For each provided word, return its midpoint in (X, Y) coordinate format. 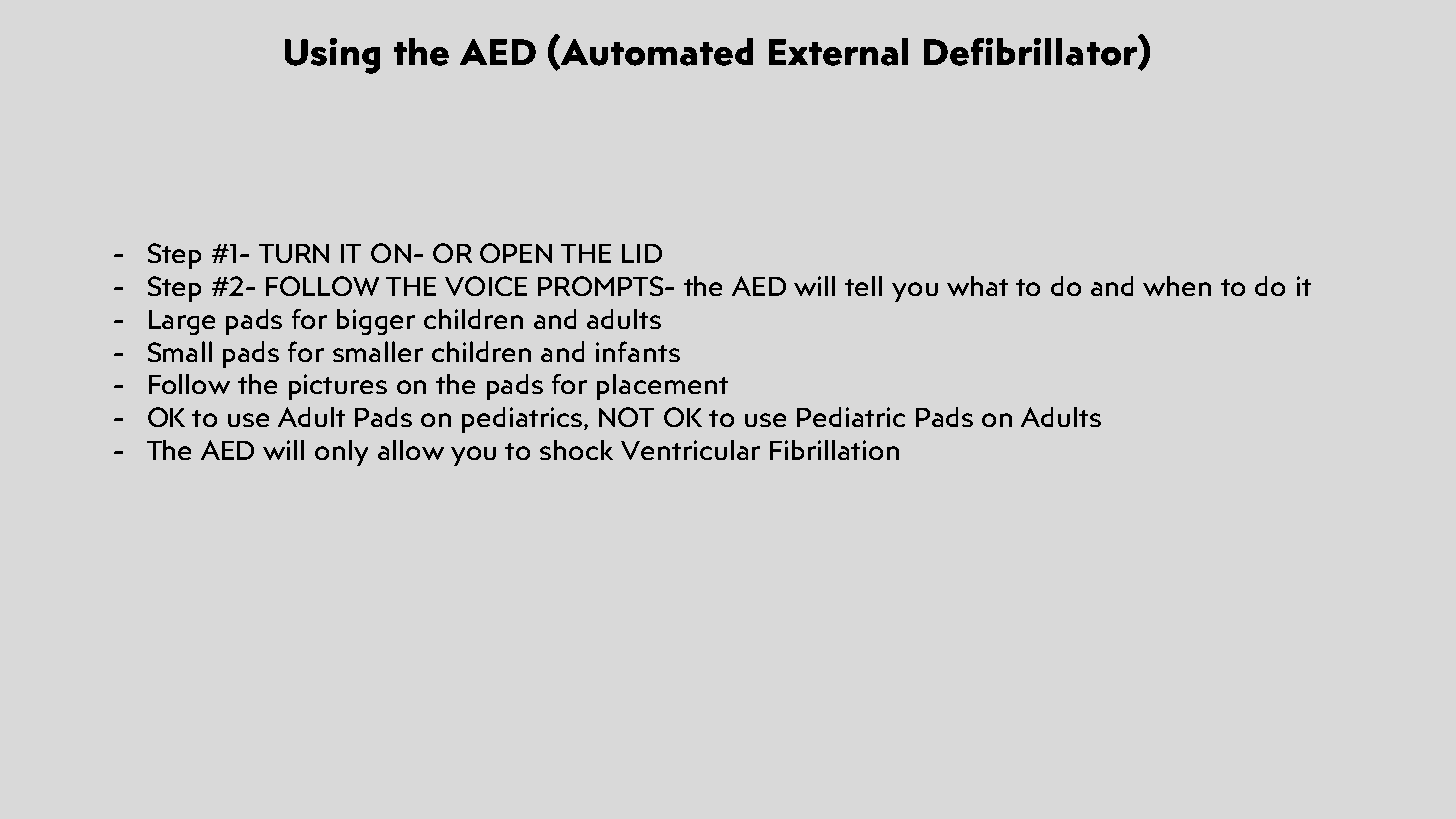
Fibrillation (834, 450)
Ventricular (690, 450)
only (341, 453)
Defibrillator (1031, 52)
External (838, 52)
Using (332, 56)
